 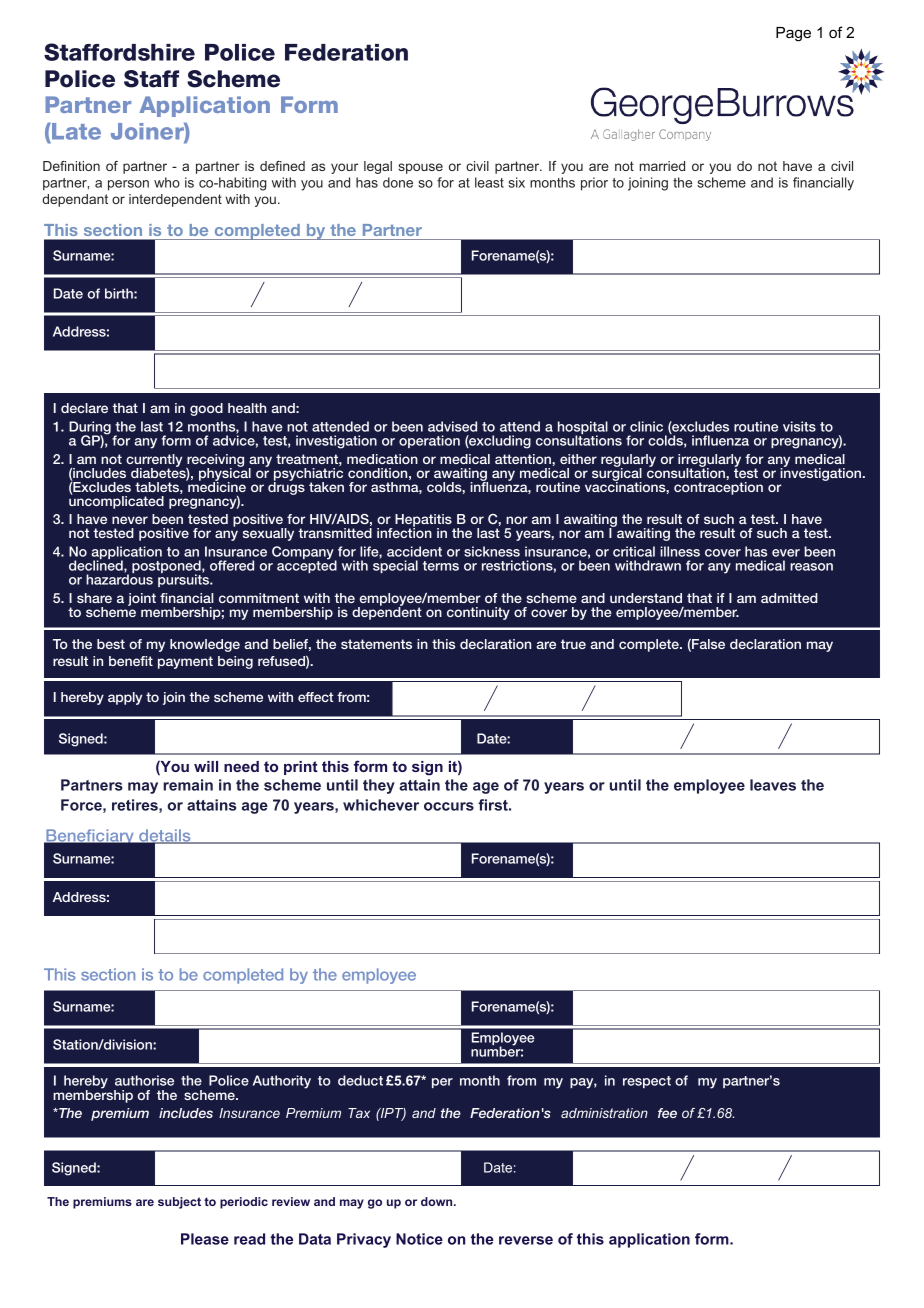 I want to click on subject, so click(x=179, y=1203).
